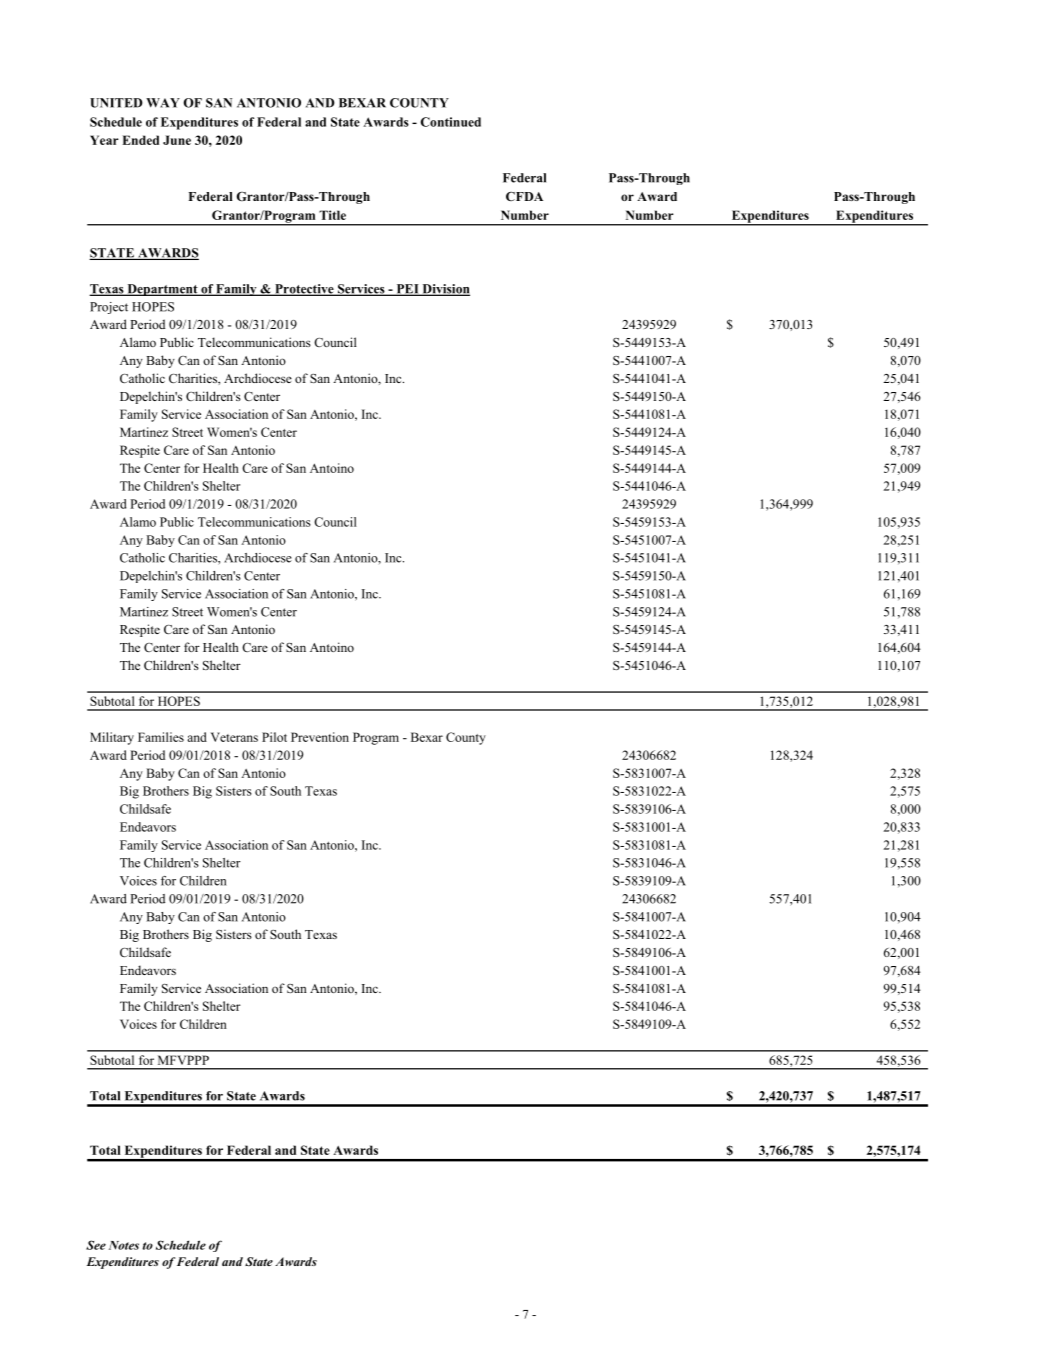 The width and height of the image is (1052, 1361). What do you see at coordinates (320, 737) in the image?
I see `Prevention` at bounding box center [320, 737].
